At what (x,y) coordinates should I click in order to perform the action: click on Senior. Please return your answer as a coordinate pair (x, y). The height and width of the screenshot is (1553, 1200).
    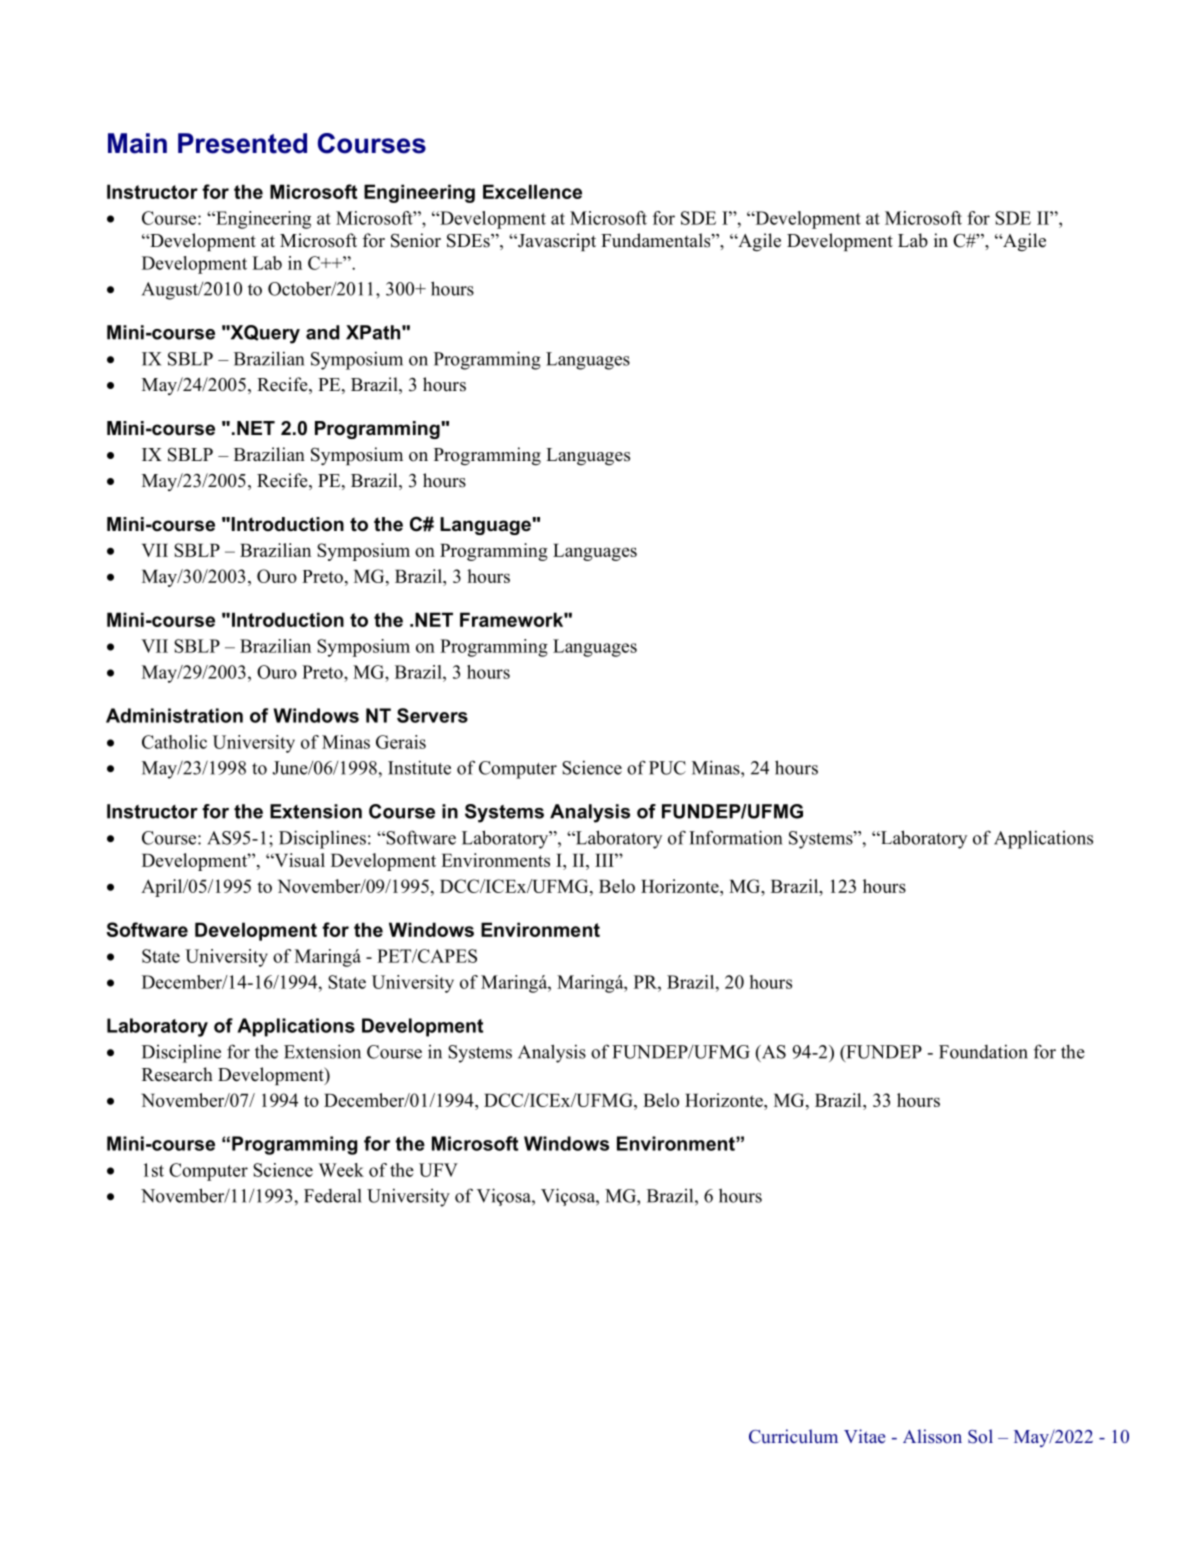
    Looking at the image, I should click on (416, 240).
